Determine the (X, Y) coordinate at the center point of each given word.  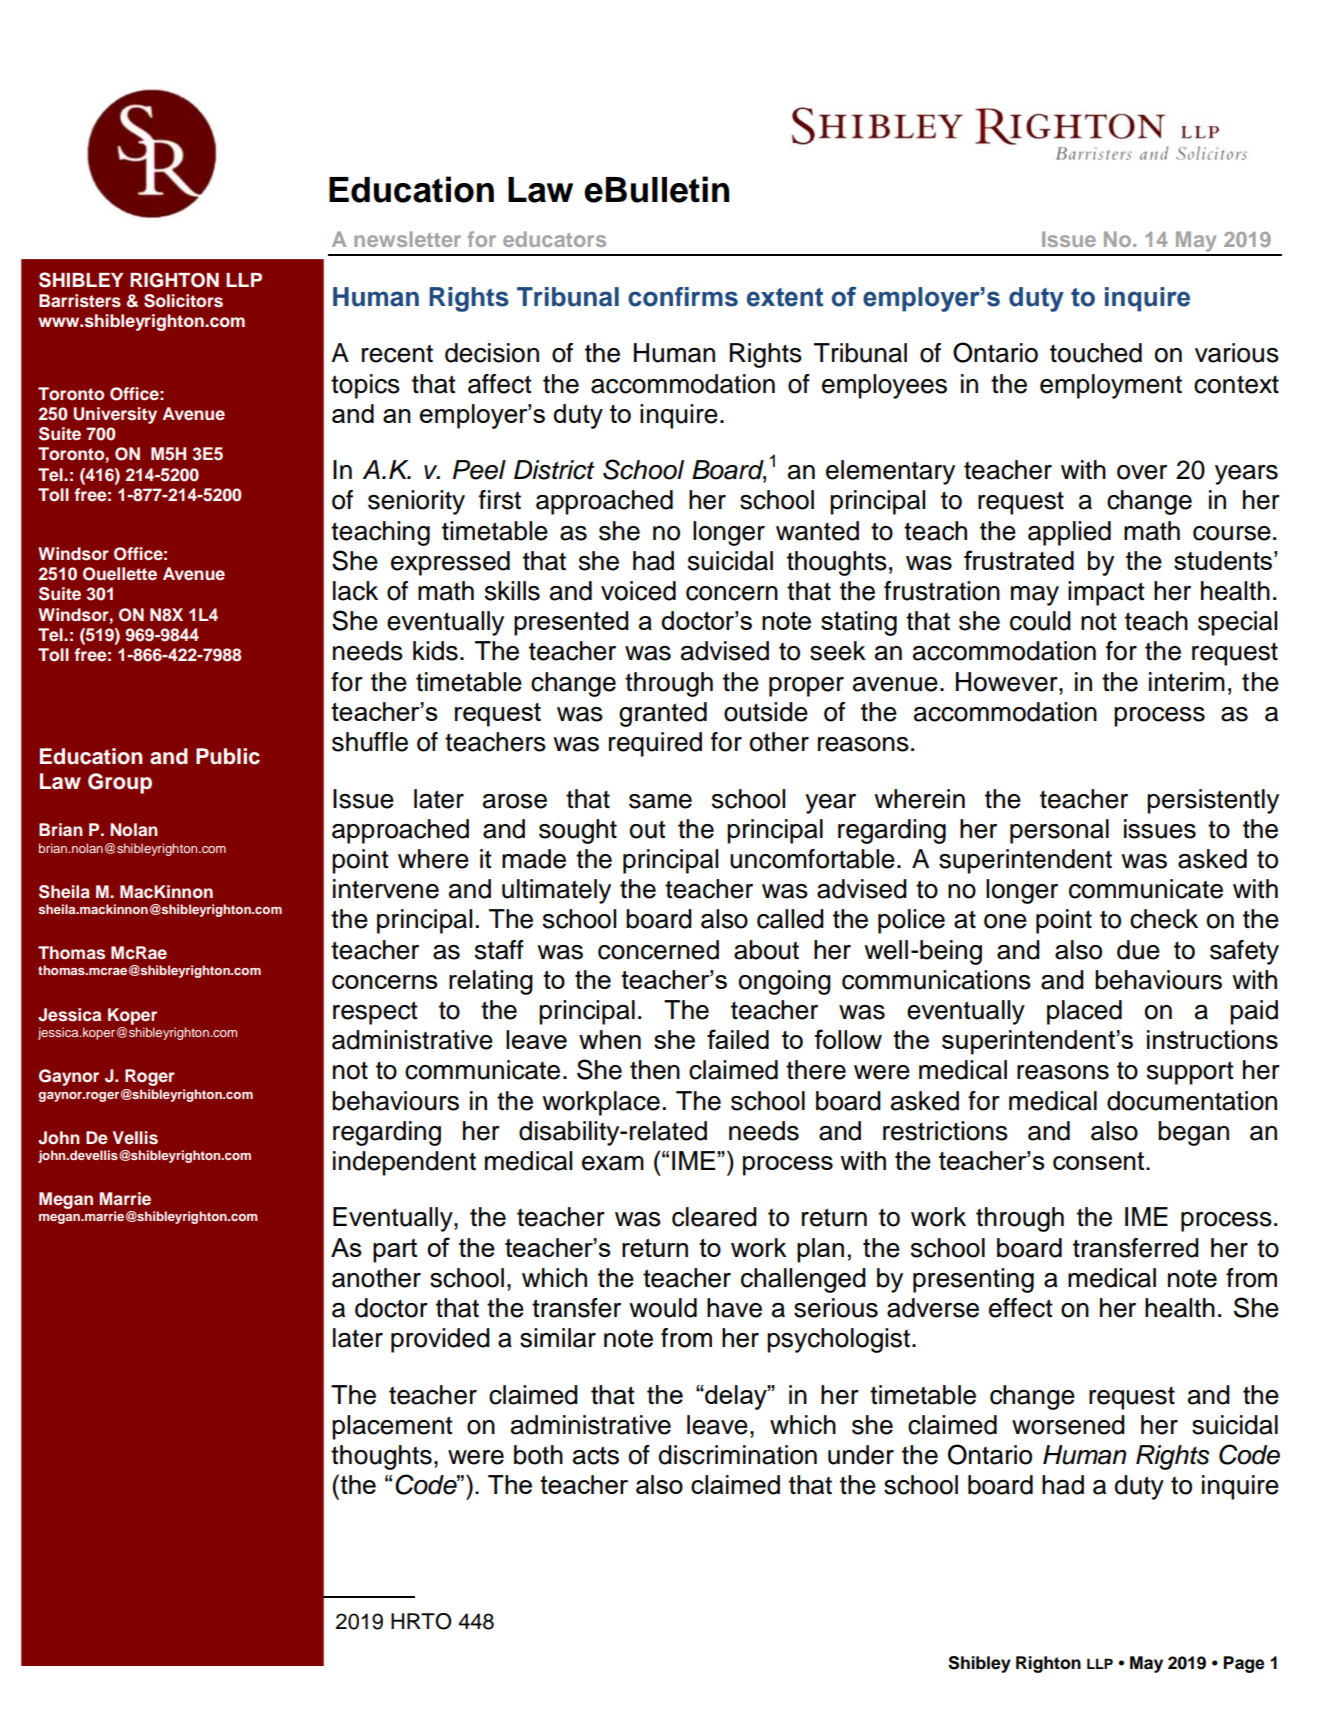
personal (1059, 831)
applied (1069, 533)
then (655, 1070)
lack (355, 591)
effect (1021, 1308)
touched (1096, 353)
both (538, 1455)
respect (375, 1013)
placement (392, 1427)
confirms (683, 297)
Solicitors (183, 301)
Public (228, 756)
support (1190, 1073)
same (660, 801)
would (663, 1308)
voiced (638, 591)
